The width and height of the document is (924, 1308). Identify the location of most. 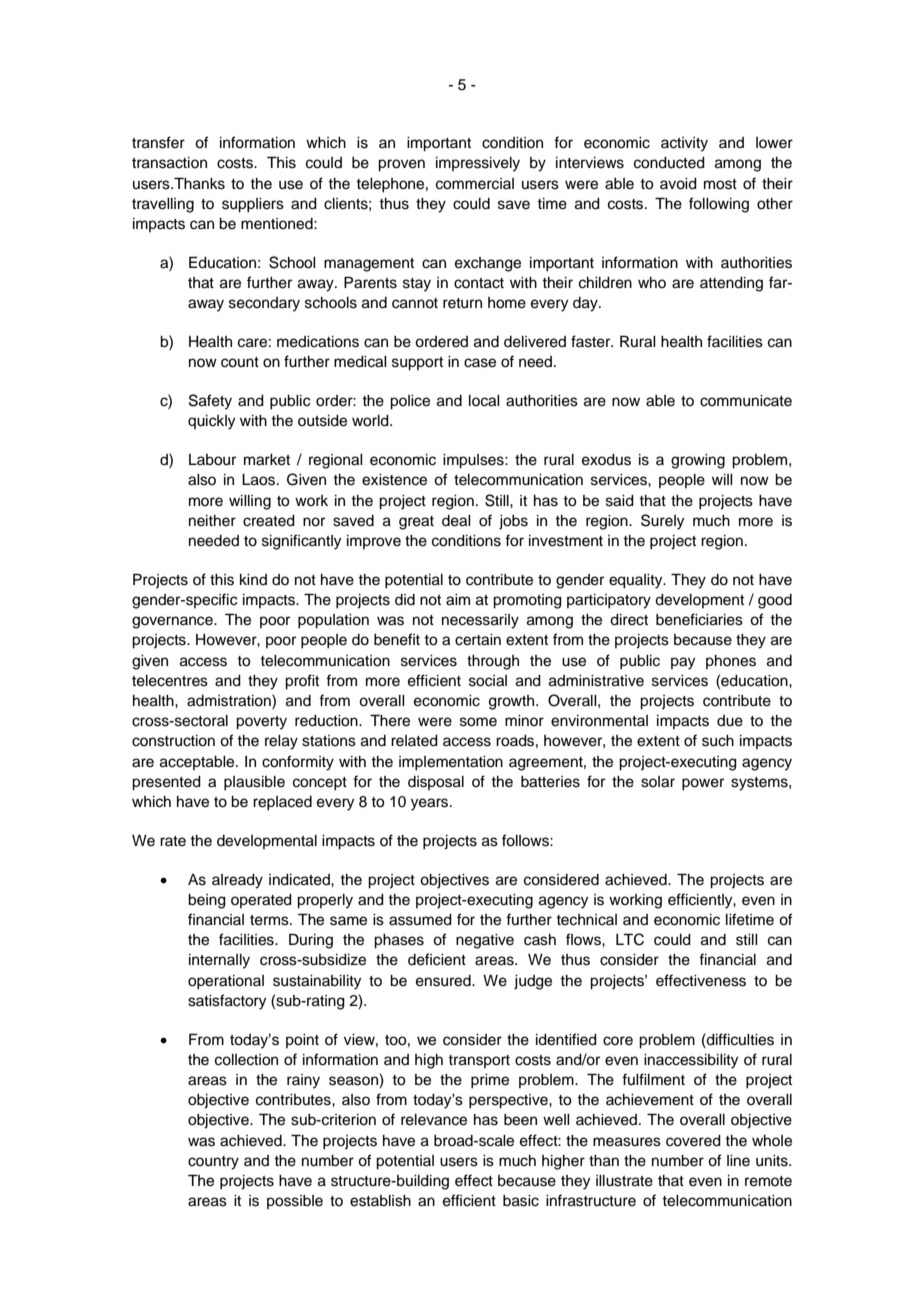
(720, 184).
